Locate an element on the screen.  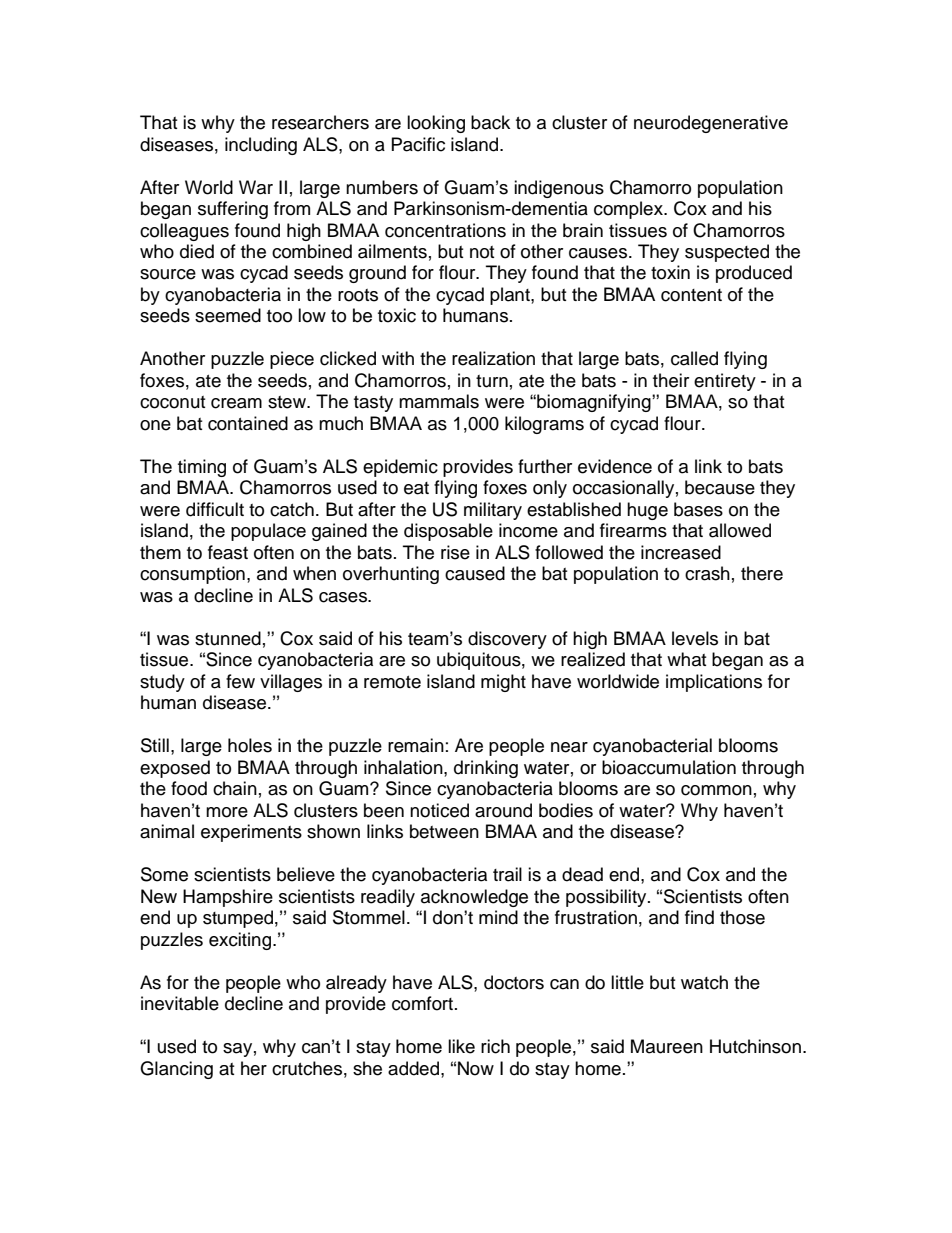
turn is located at coordinates (492, 381).
